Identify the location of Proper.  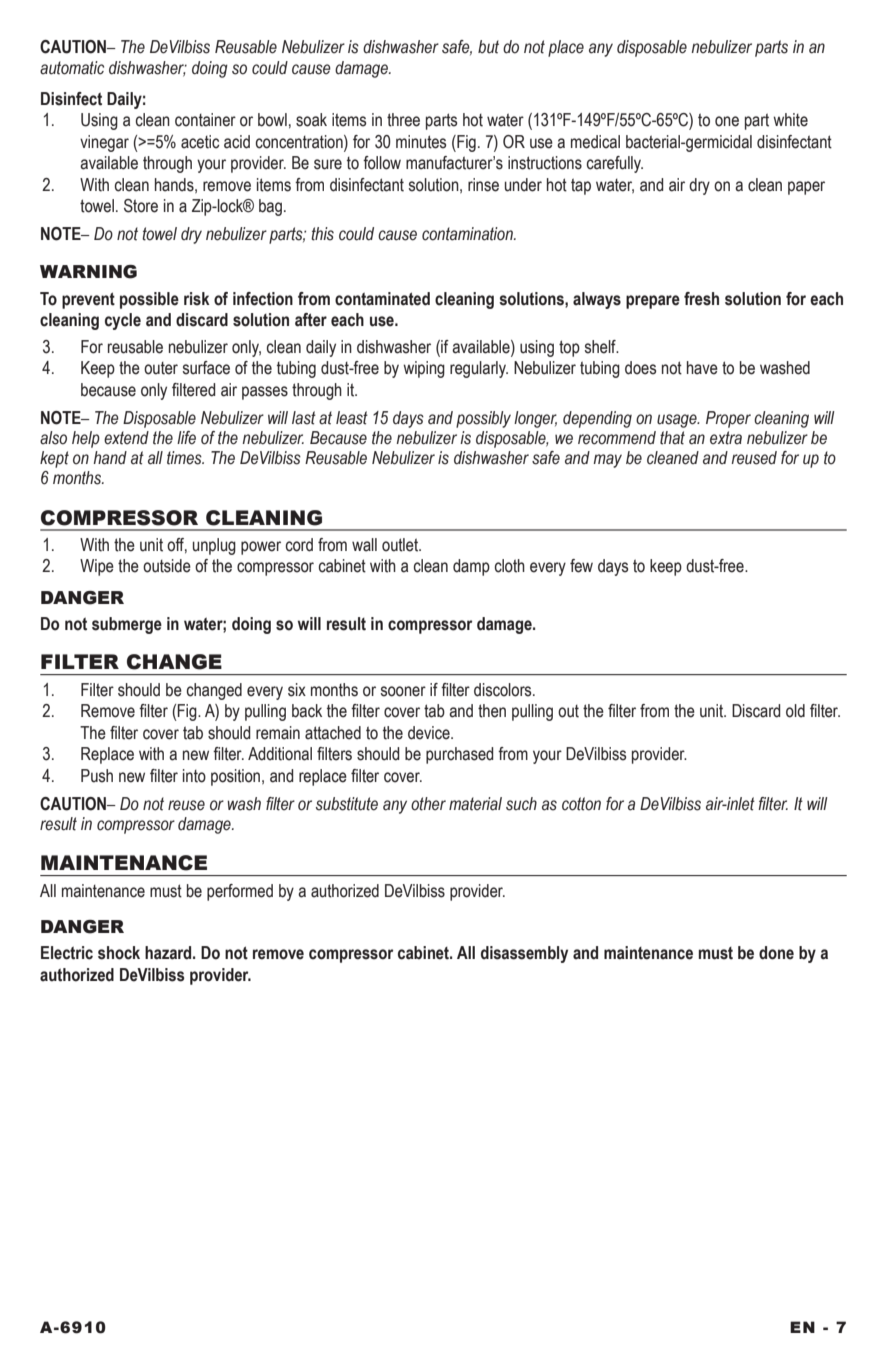
(728, 419).
